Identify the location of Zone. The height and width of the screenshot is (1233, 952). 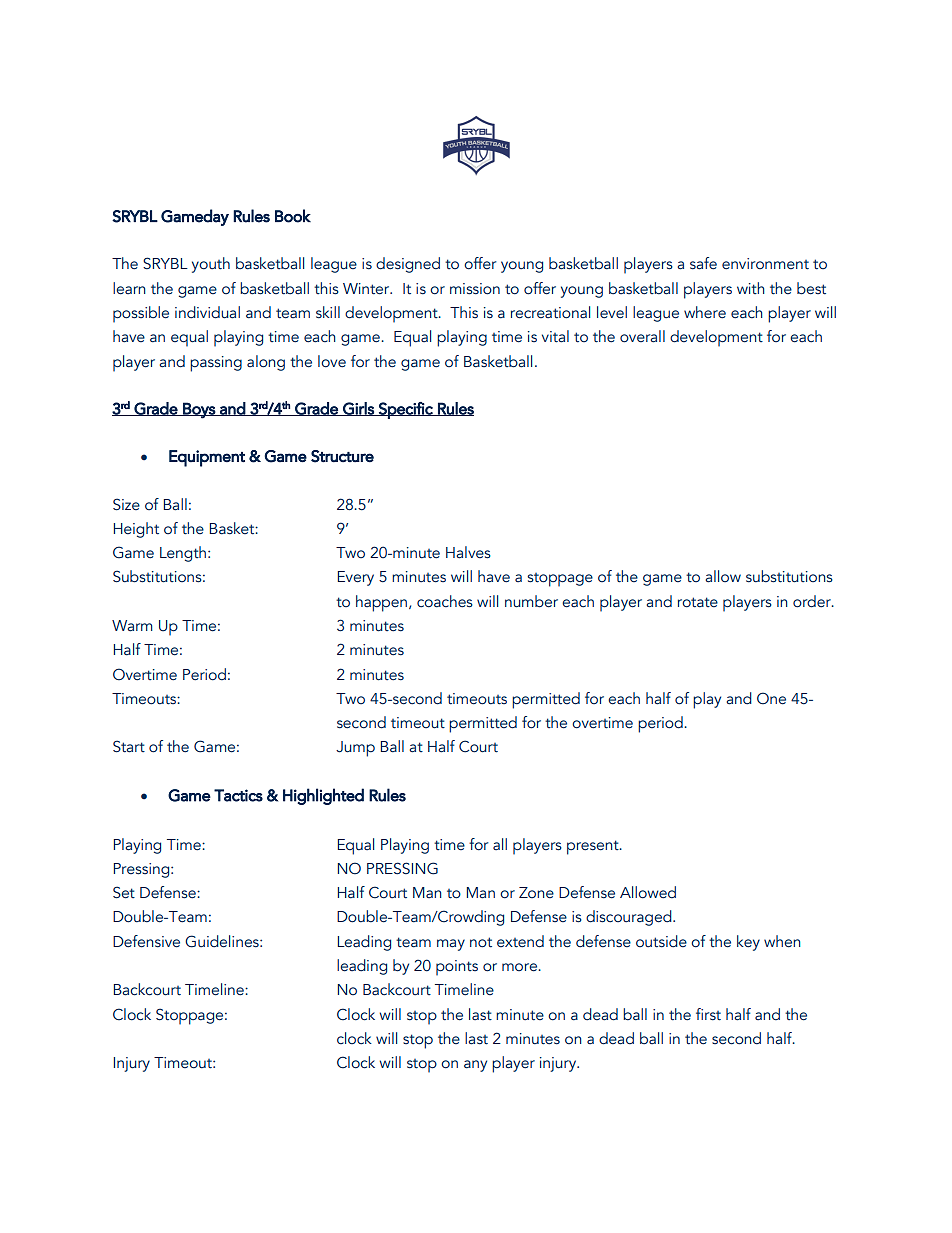
(536, 892).
